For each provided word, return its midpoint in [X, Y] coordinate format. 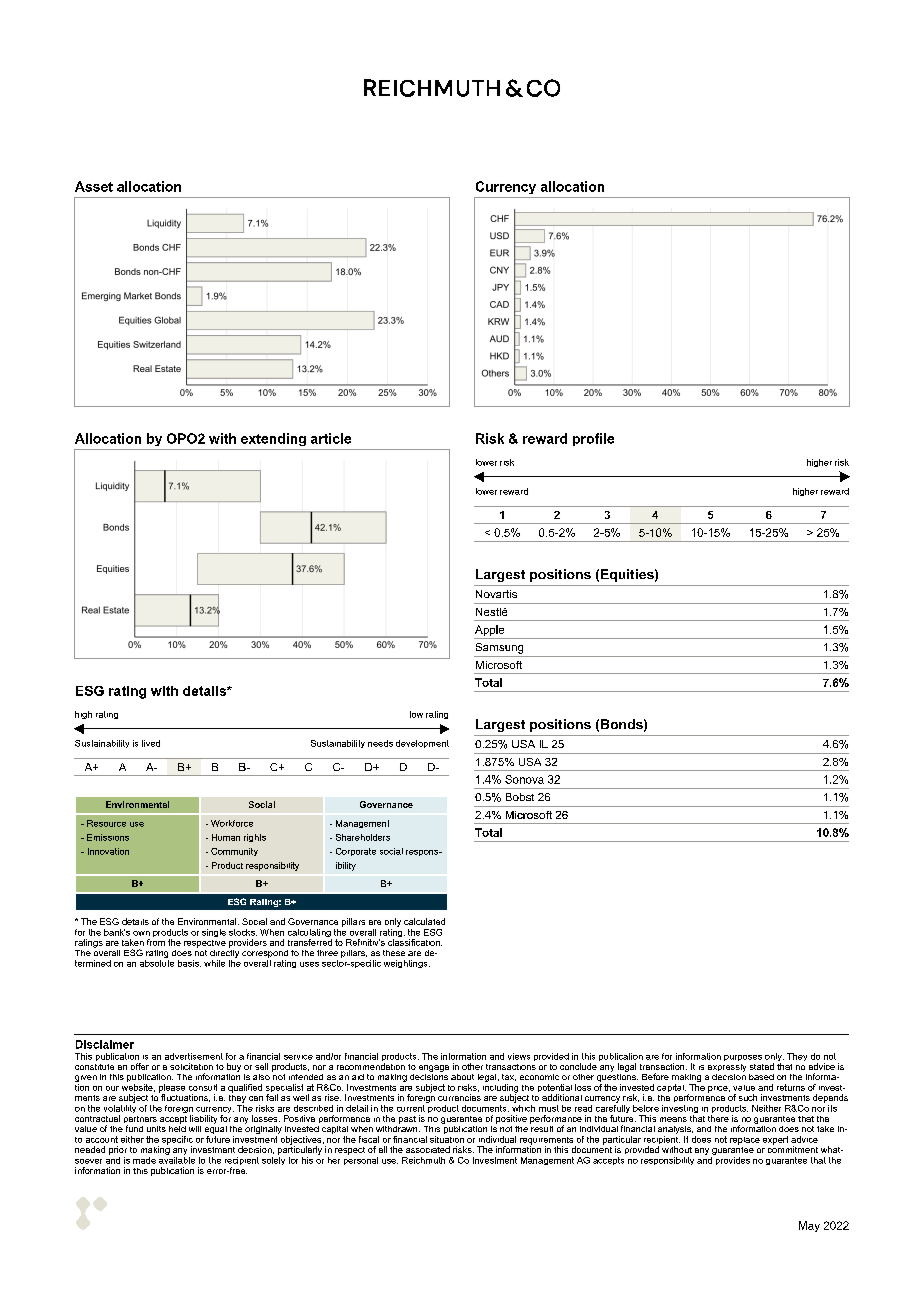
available [177, 1159]
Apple [489, 630]
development [422, 744]
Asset [94, 186]
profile [593, 439]
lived [151, 743]
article [331, 438]
